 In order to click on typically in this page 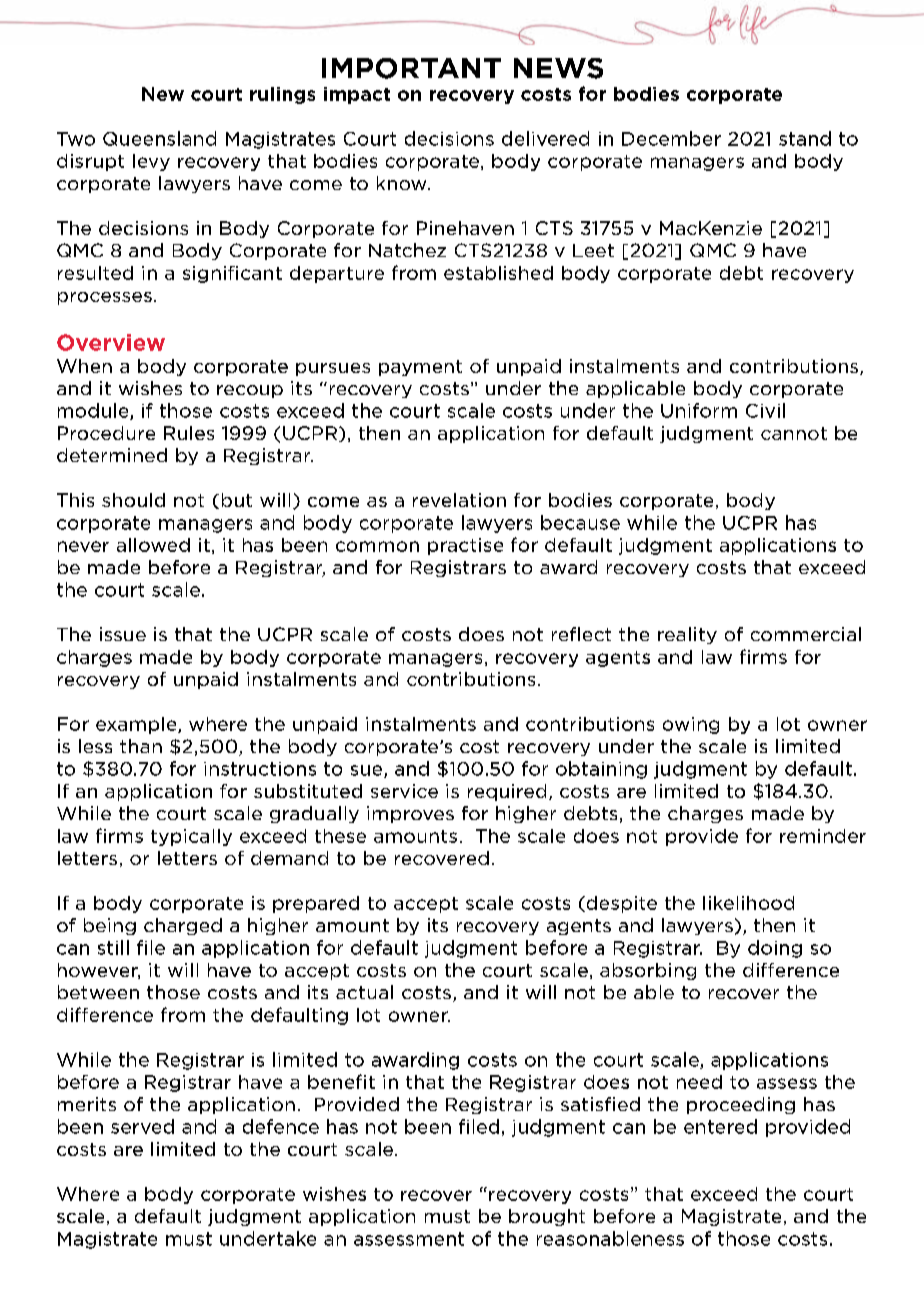, I will do `click(191, 837)`.
